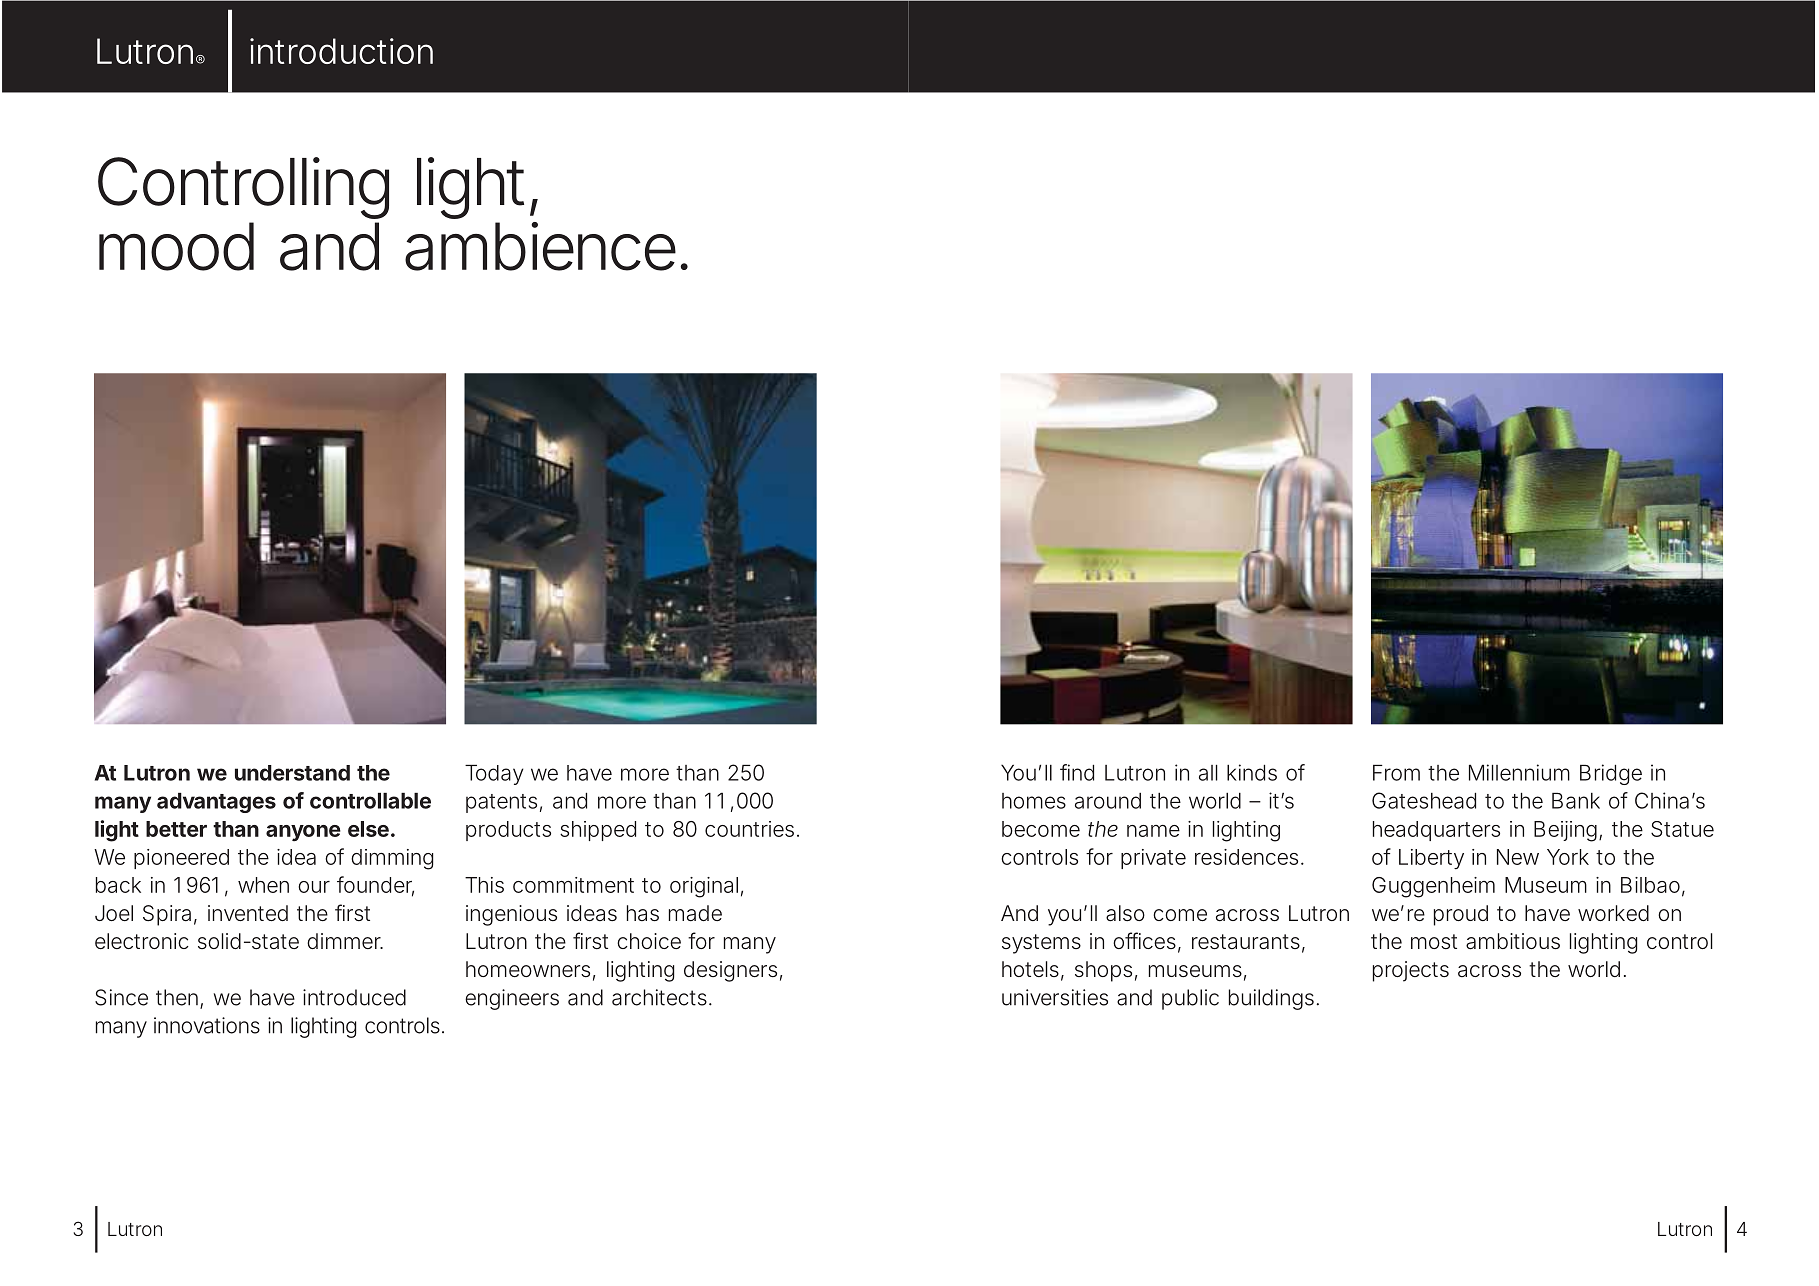  What do you see at coordinates (1055, 997) in the document?
I see `universities` at bounding box center [1055, 997].
